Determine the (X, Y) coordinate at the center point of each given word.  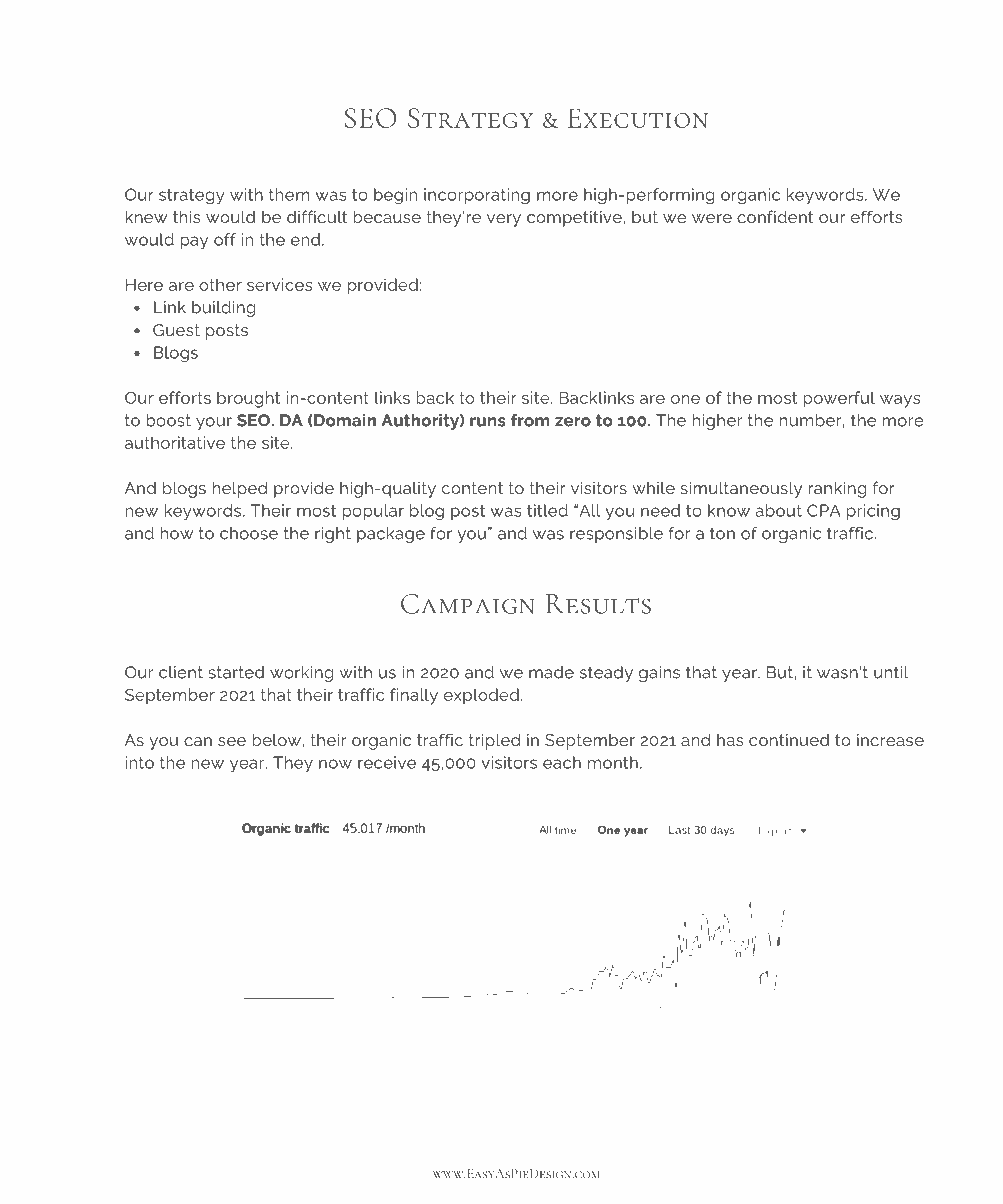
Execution (638, 118)
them (289, 194)
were (712, 218)
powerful (839, 399)
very (504, 220)
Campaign (468, 604)
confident (775, 216)
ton (722, 533)
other (220, 284)
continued (789, 740)
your (214, 423)
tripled (495, 741)
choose (249, 533)
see (232, 741)
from (530, 420)
